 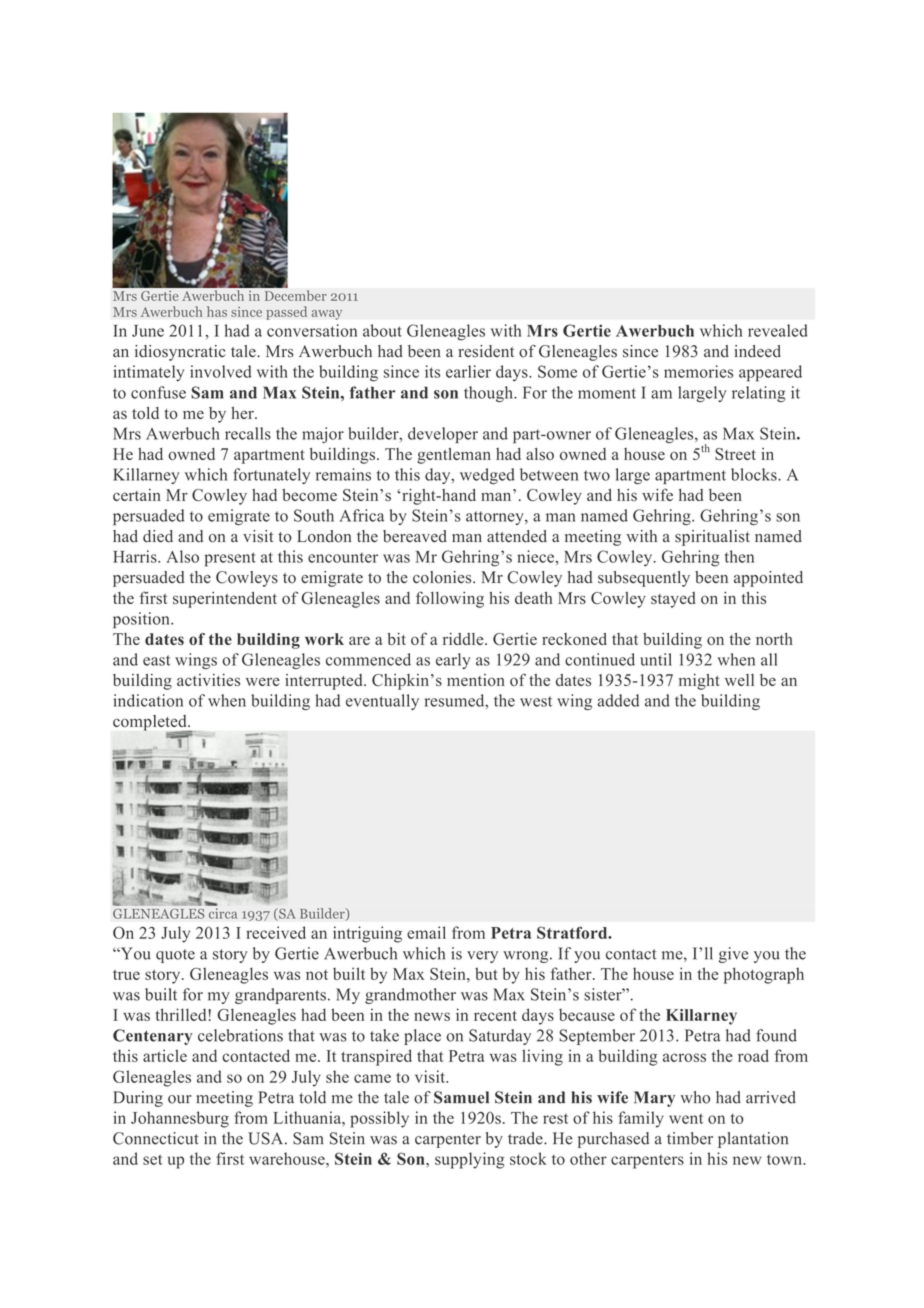 I want to click on Johannesburg, so click(x=180, y=1119).
